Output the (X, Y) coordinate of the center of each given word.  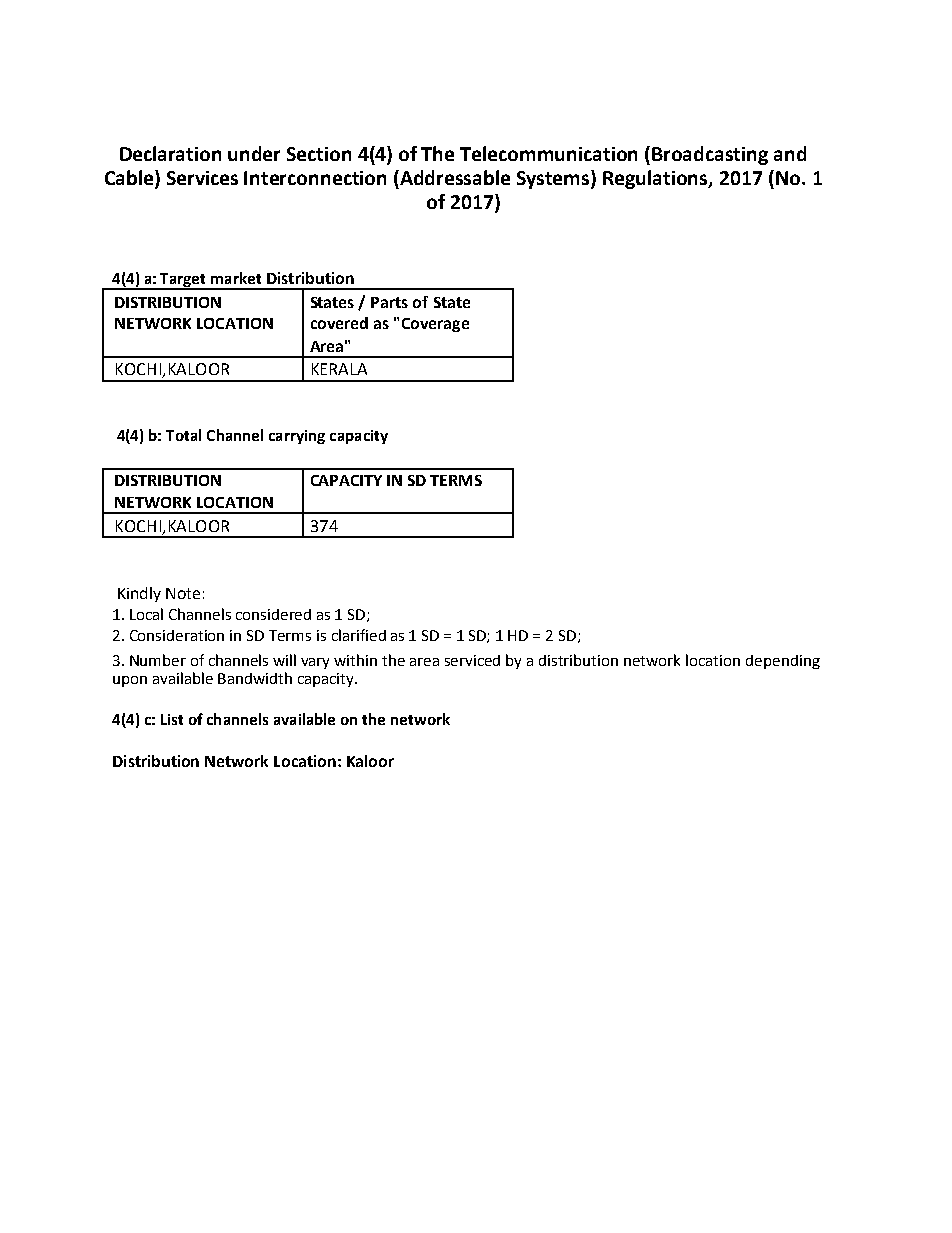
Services (202, 178)
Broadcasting (710, 155)
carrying (297, 437)
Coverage (435, 325)
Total (183, 435)
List (172, 719)
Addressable (454, 177)
